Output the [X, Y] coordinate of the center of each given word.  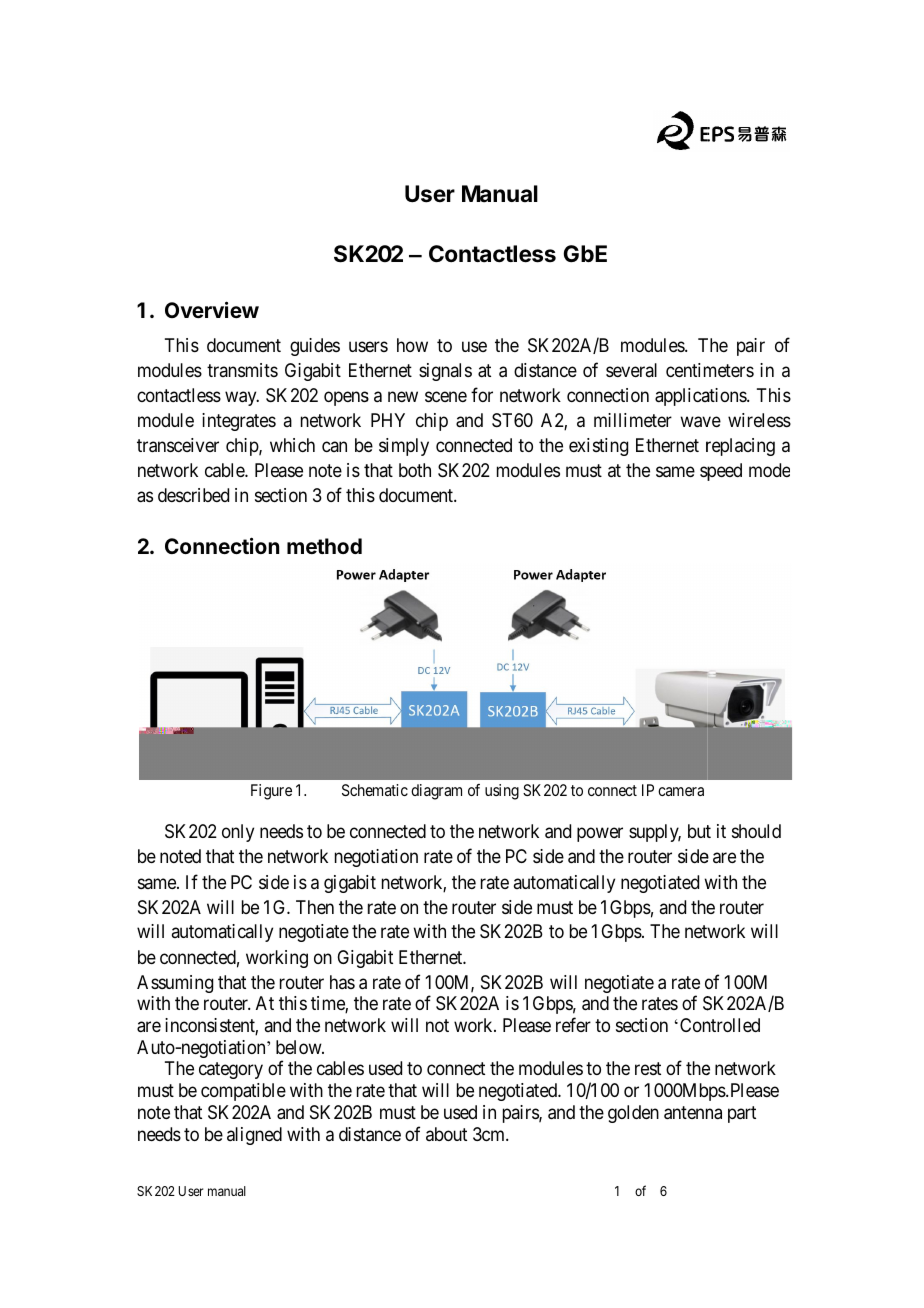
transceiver [178, 445]
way [242, 398]
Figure [271, 792]
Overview [212, 309]
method [324, 546]
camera [681, 791]
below [300, 1047]
